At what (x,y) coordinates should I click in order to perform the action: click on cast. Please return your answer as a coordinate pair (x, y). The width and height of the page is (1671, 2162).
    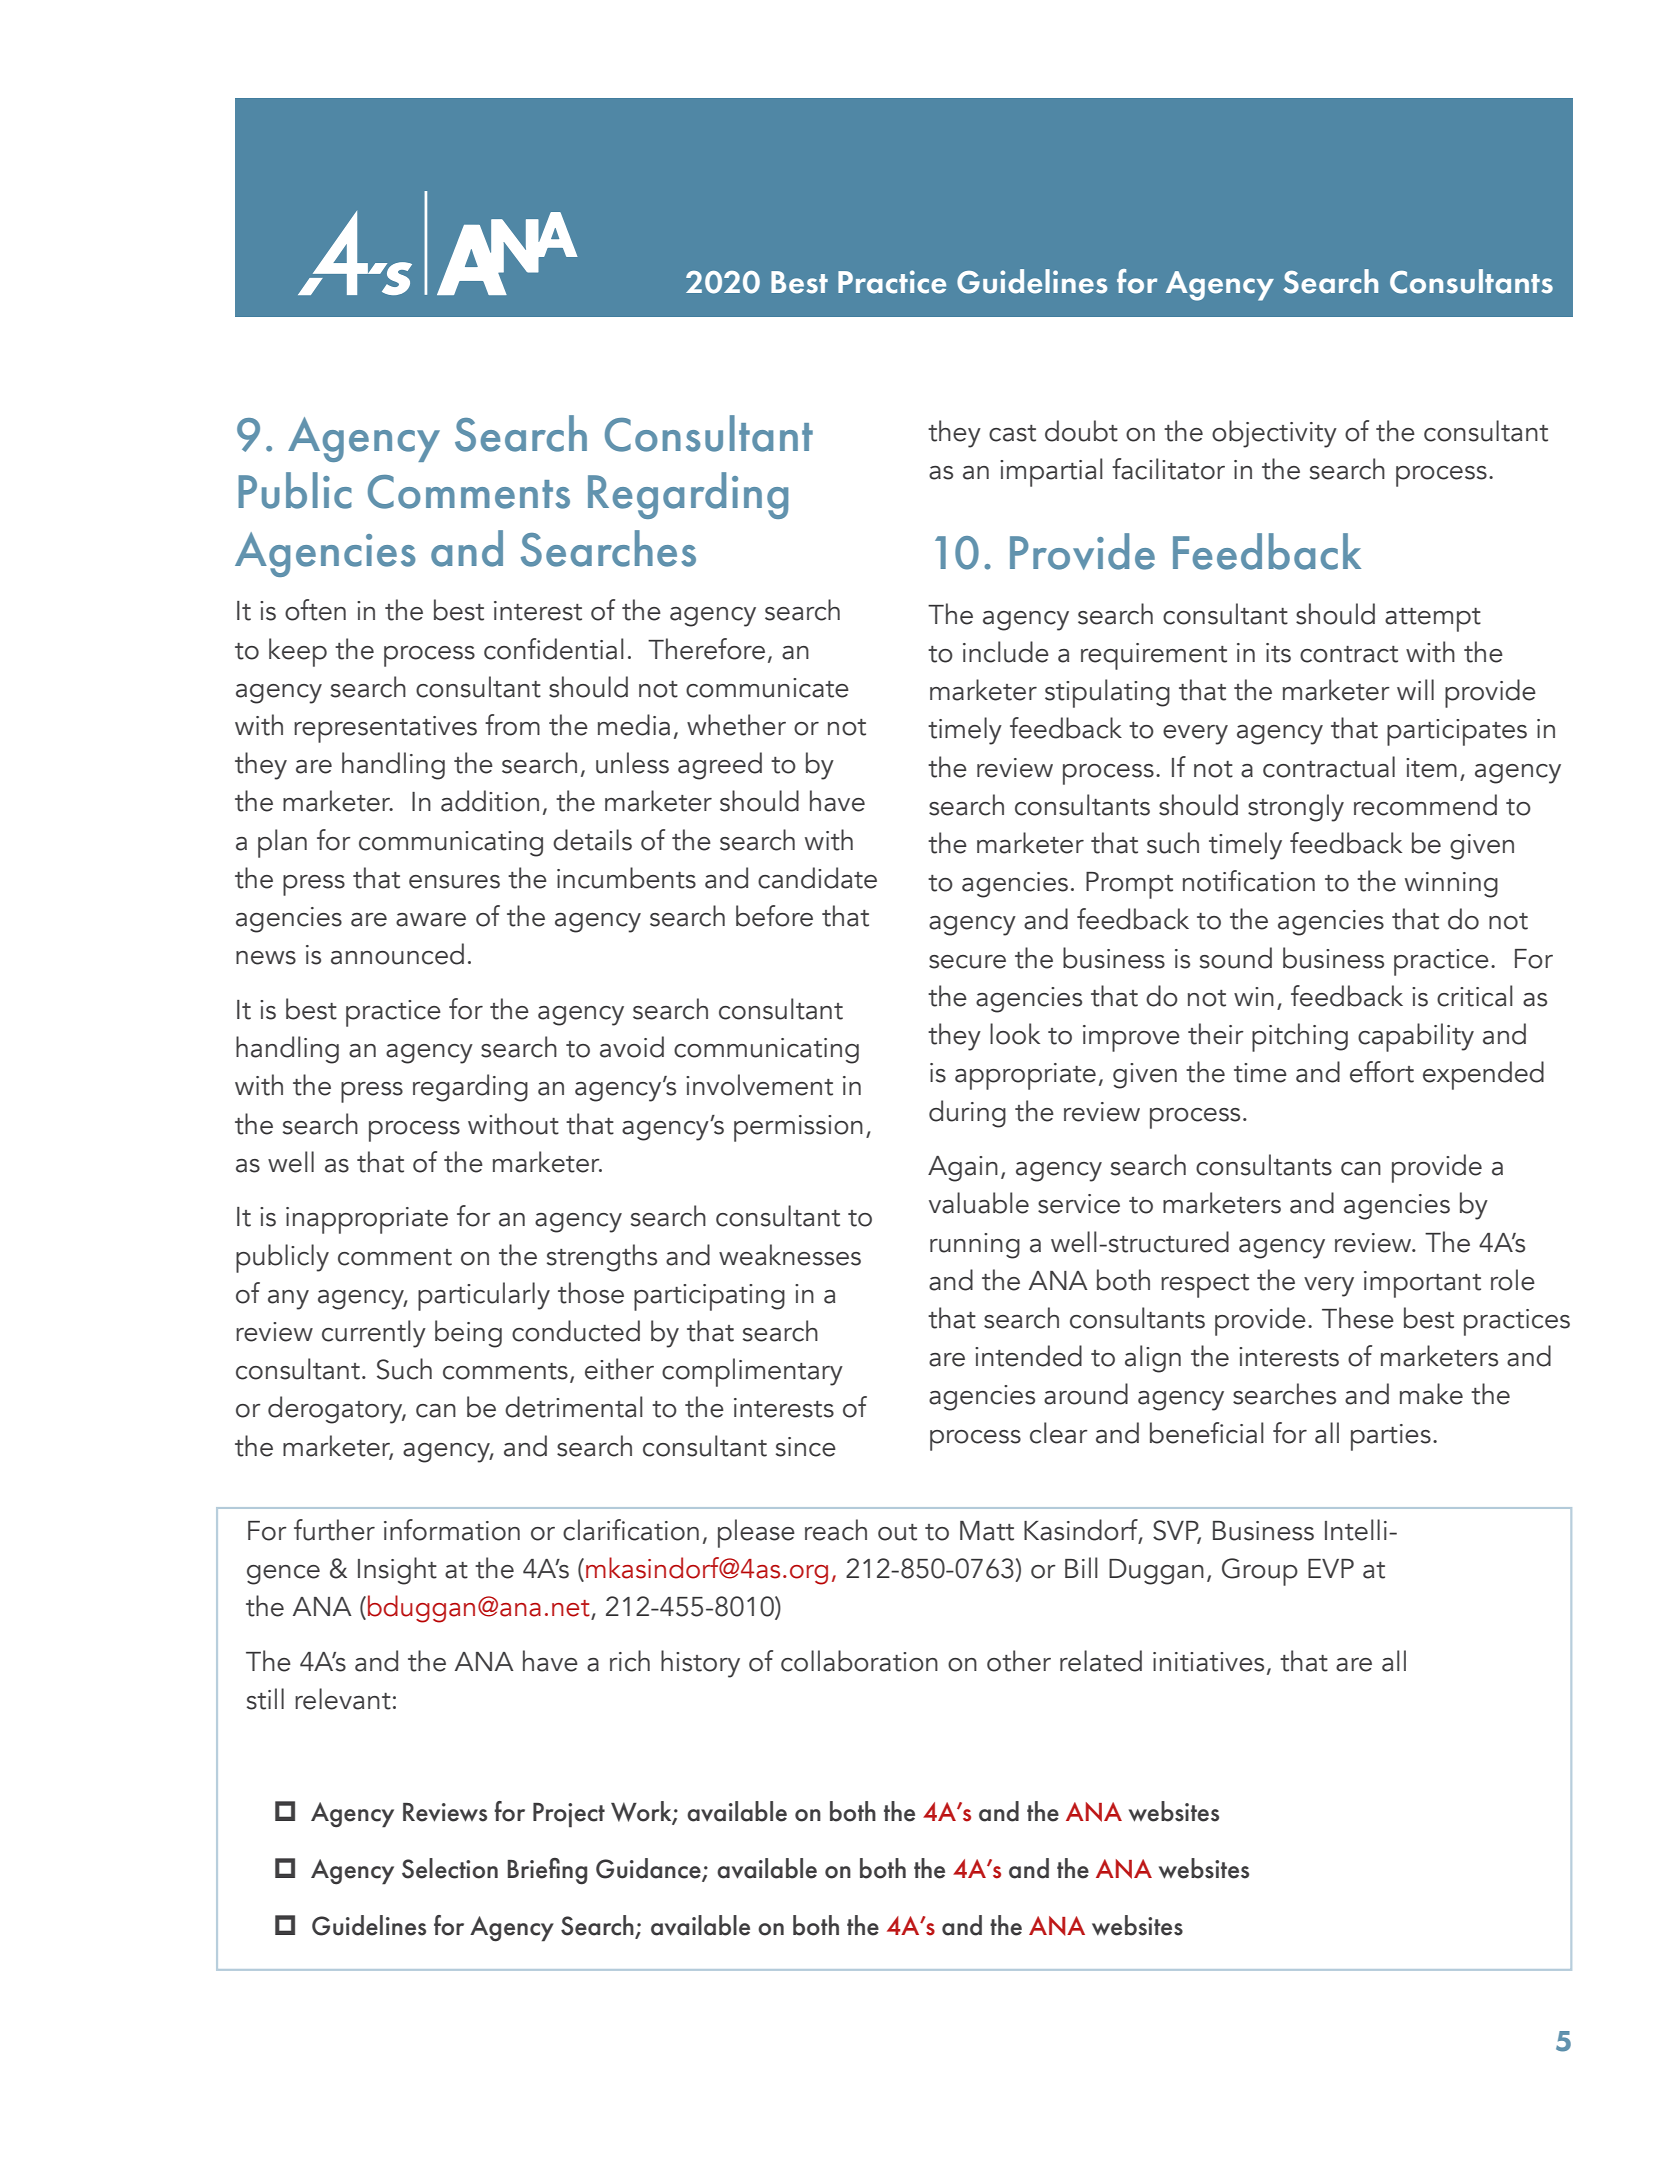
    Looking at the image, I should click on (1012, 433).
